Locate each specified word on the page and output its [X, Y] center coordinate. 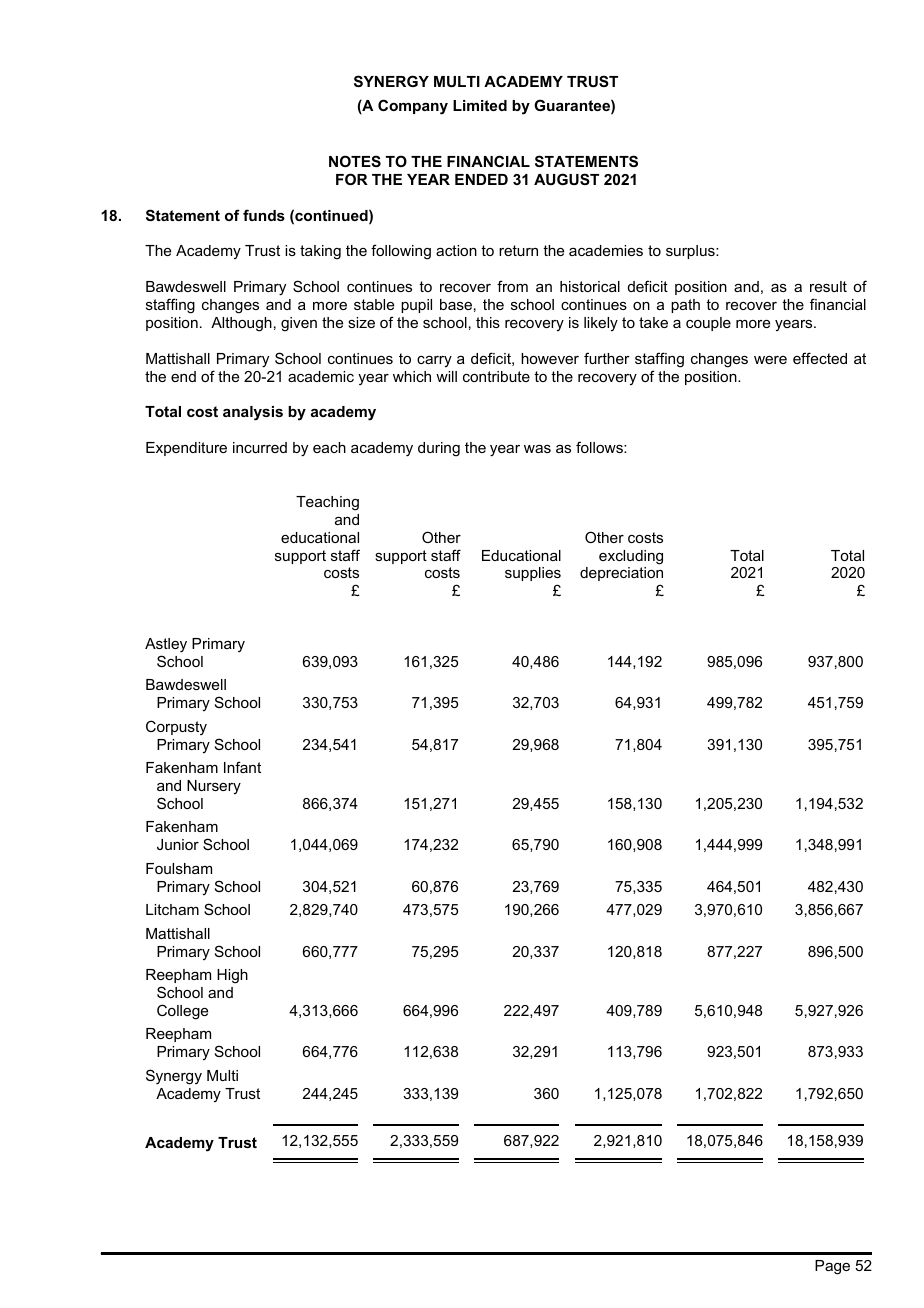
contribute [496, 376]
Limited [480, 105]
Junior [178, 844]
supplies [533, 576]
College [182, 1012]
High [232, 976]
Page [832, 1267]
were [770, 360]
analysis [253, 413]
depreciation [621, 576]
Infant [242, 767]
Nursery [214, 787]
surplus [691, 252]
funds [264, 215]
